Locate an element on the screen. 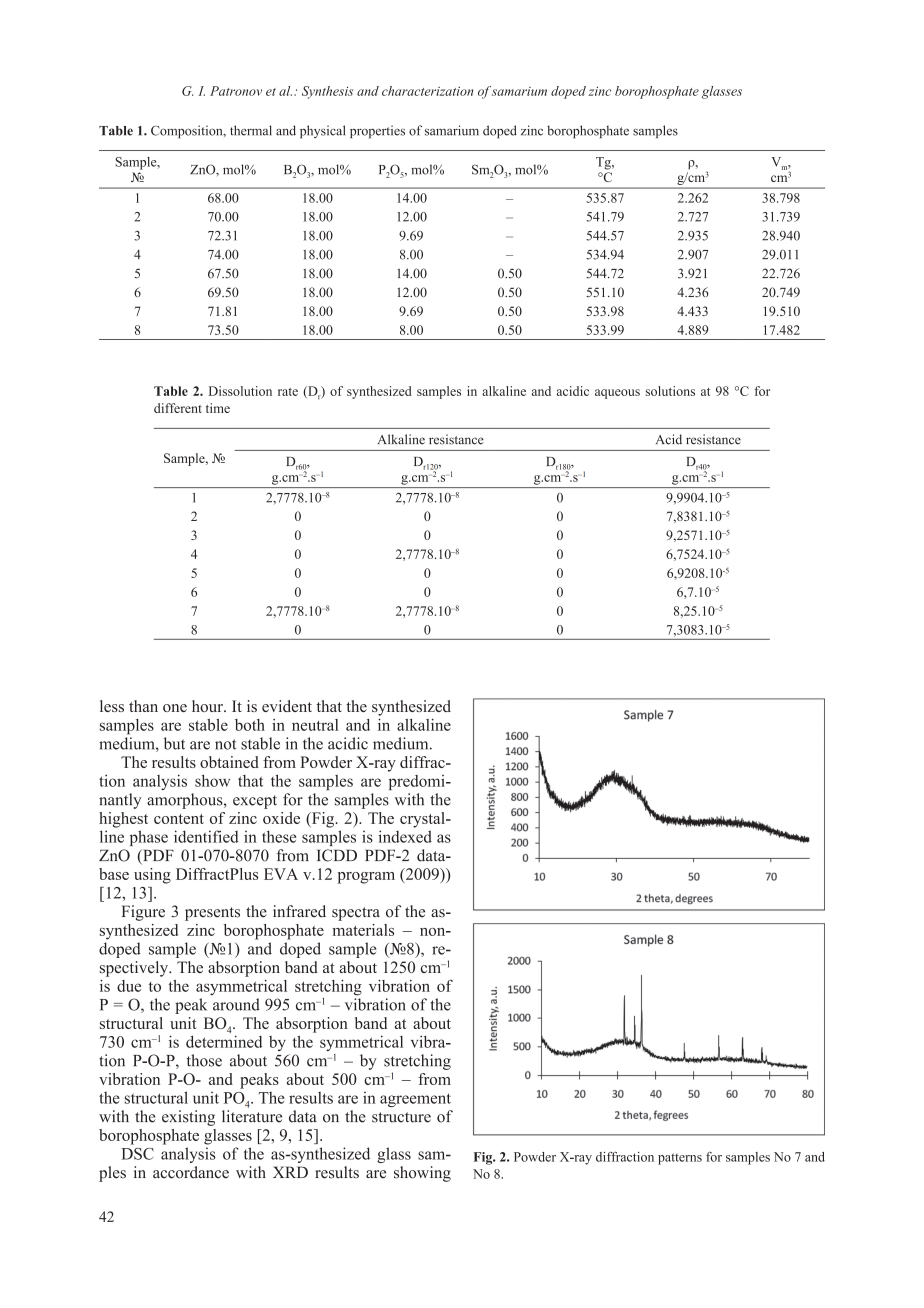 The height and width of the screenshot is (1308, 924). materials is located at coordinates (363, 930).
